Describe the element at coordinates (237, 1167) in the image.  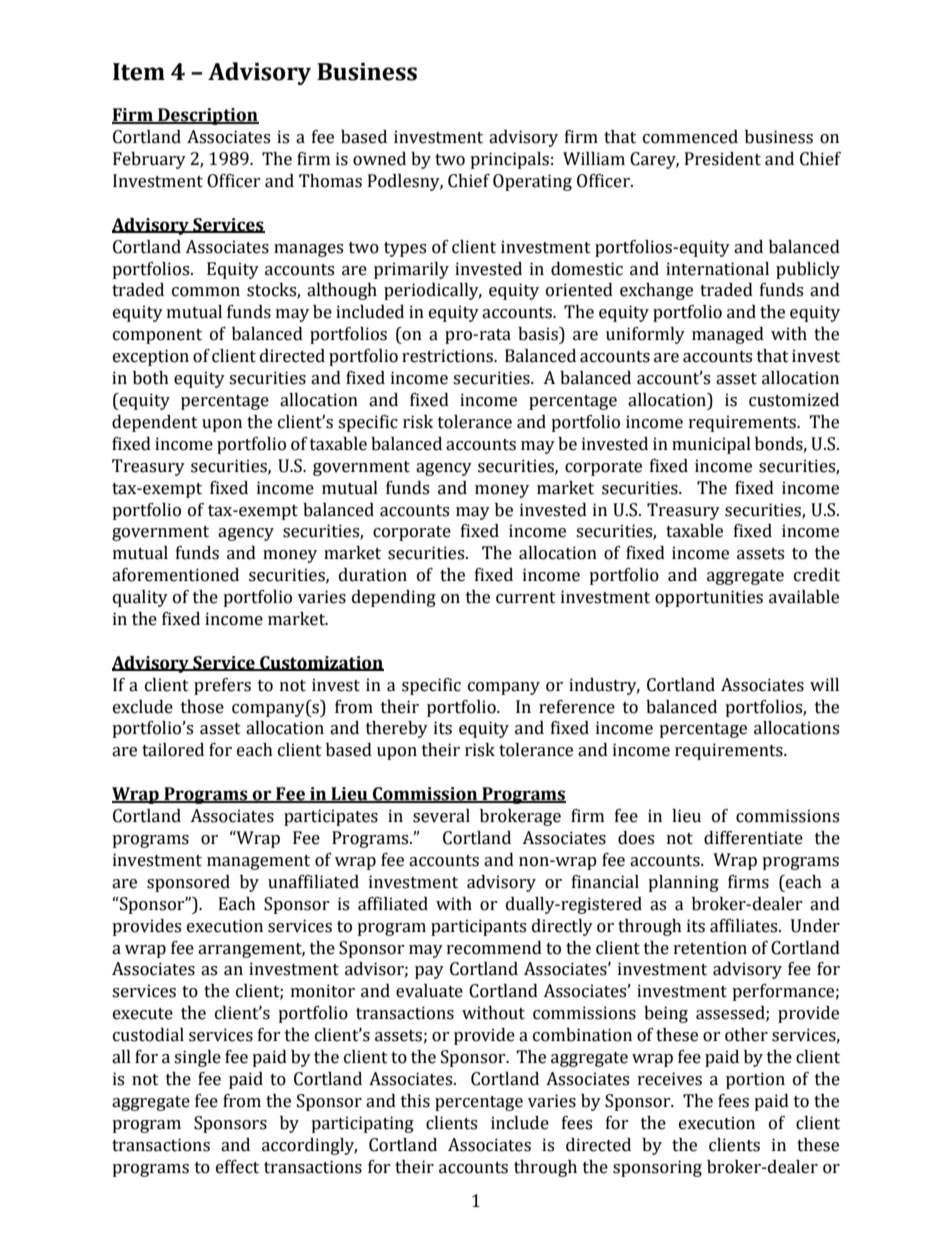
I see `effect` at that location.
